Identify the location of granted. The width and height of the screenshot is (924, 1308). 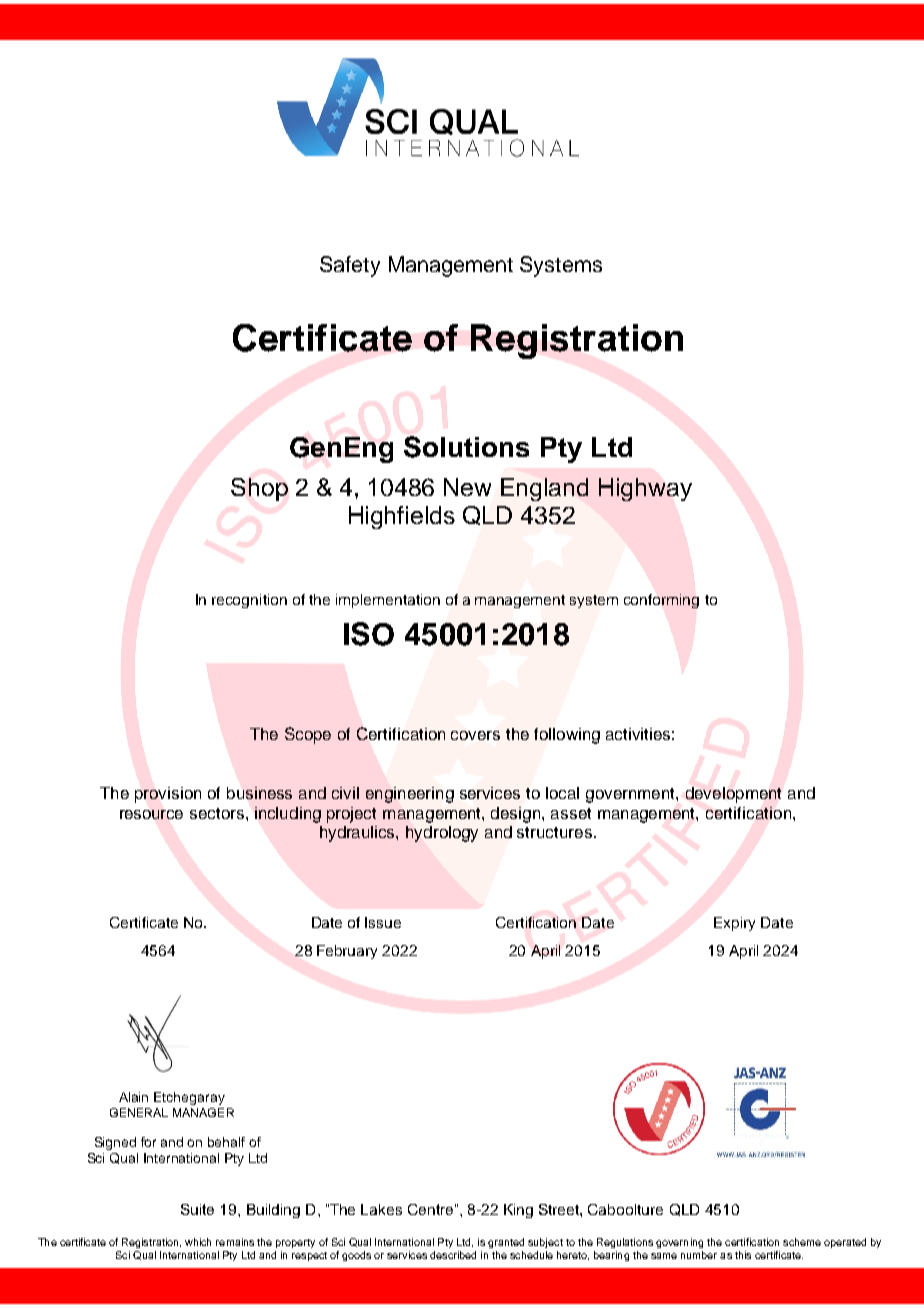
(506, 1243).
